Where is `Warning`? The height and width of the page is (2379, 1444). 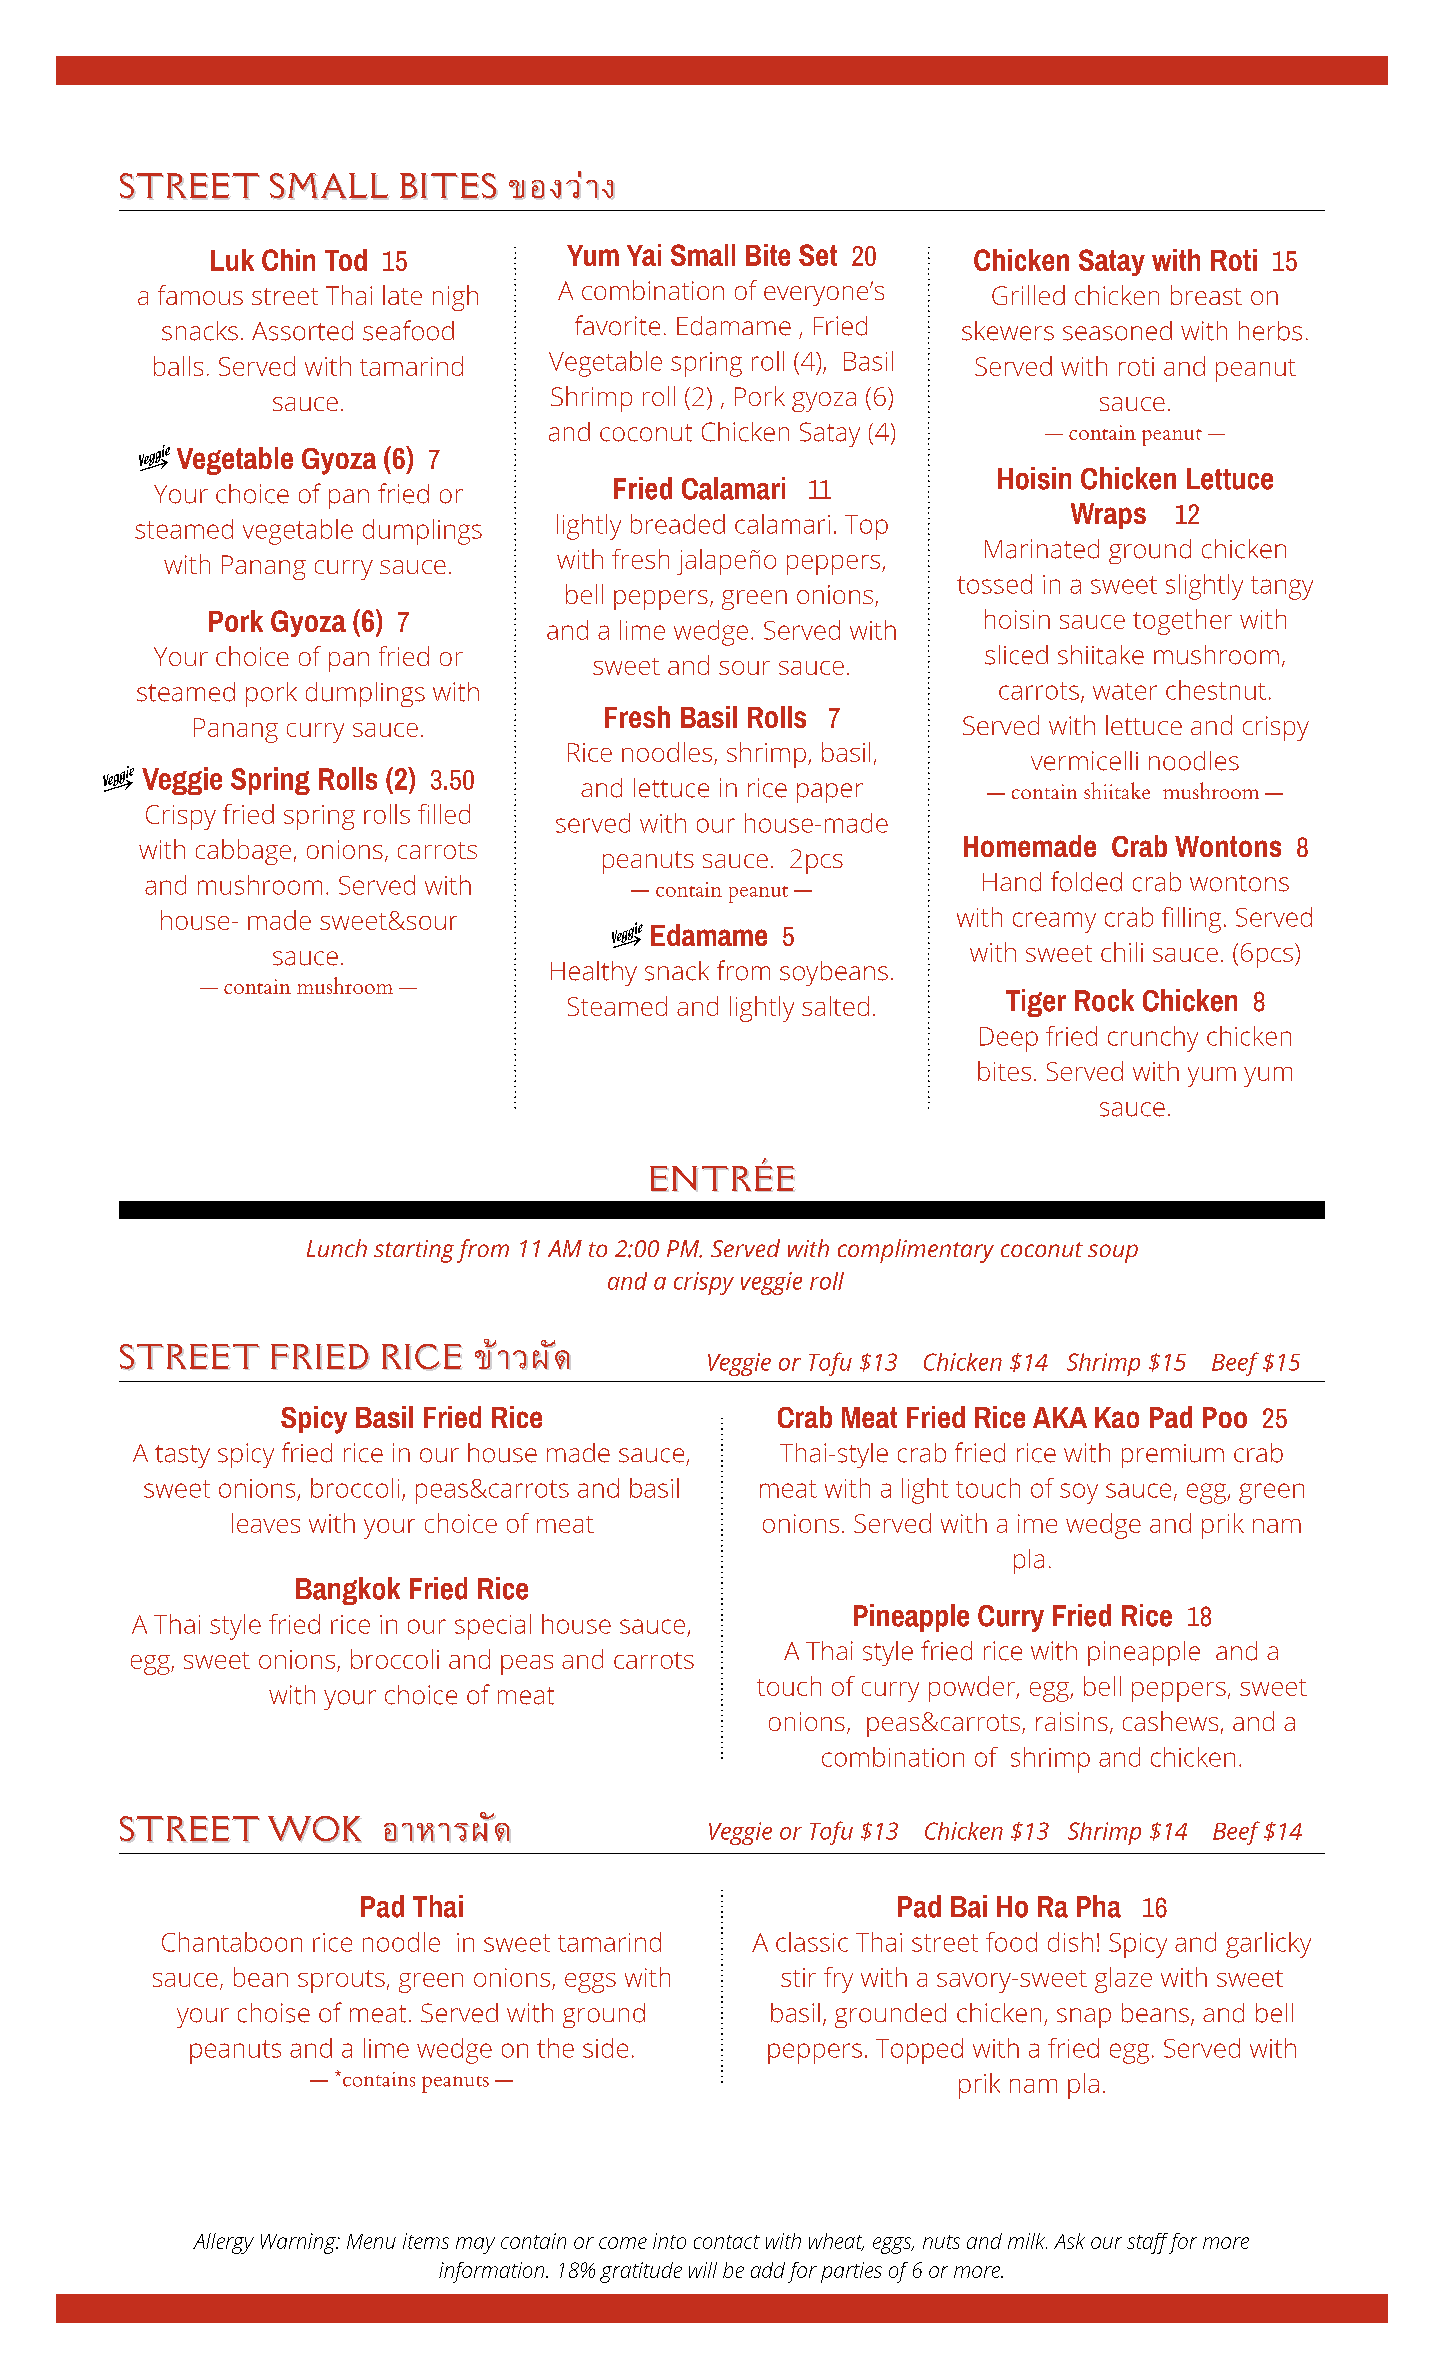
Warning is located at coordinates (299, 2243).
